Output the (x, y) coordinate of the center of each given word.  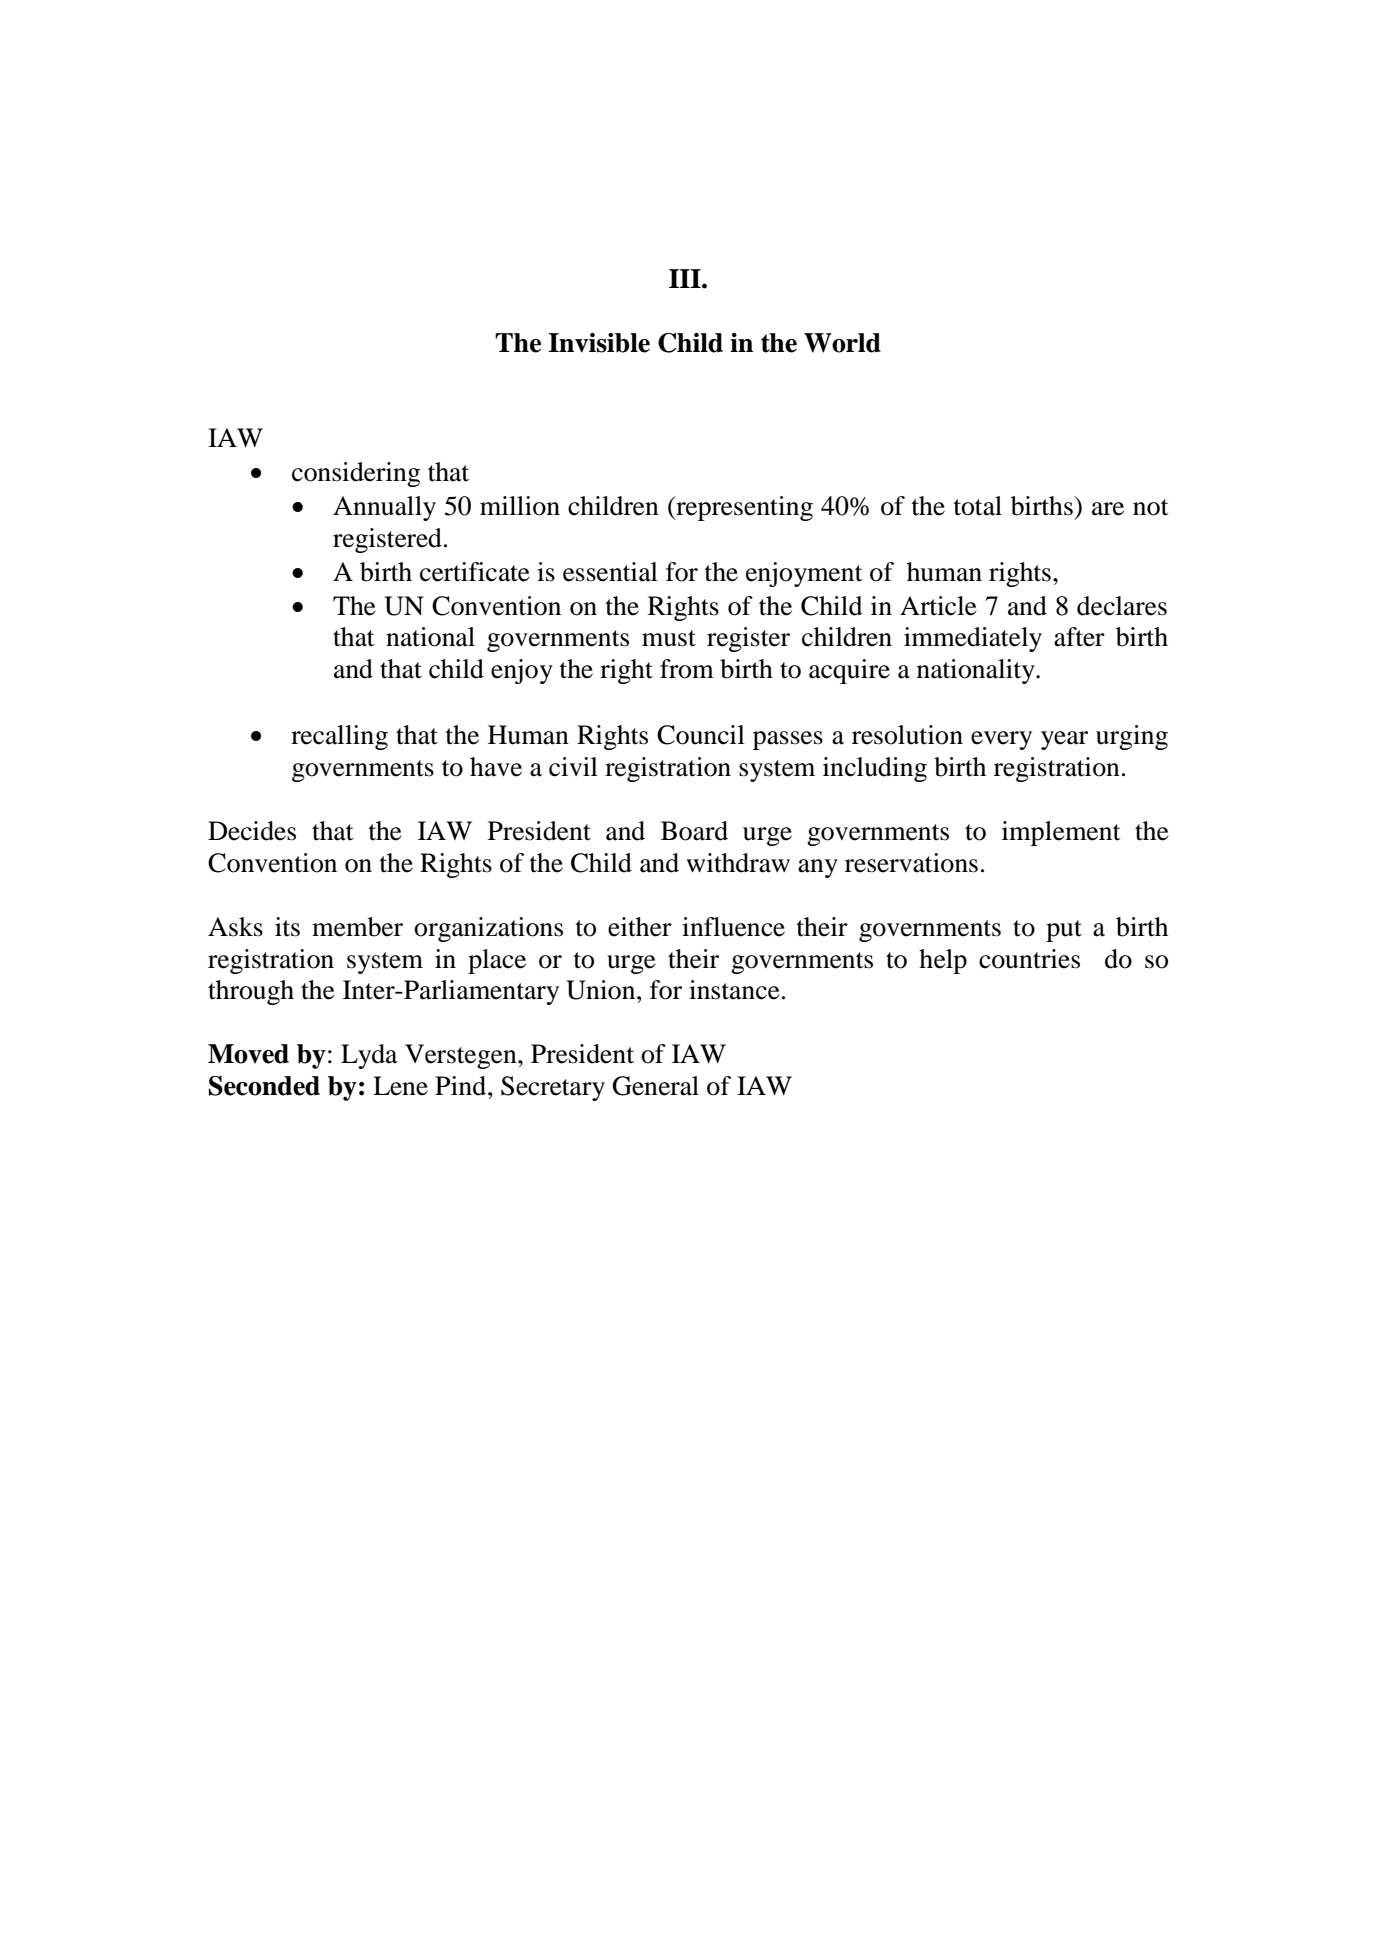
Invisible (599, 343)
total (978, 506)
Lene (400, 1086)
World (842, 343)
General (655, 1086)
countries (1029, 959)
